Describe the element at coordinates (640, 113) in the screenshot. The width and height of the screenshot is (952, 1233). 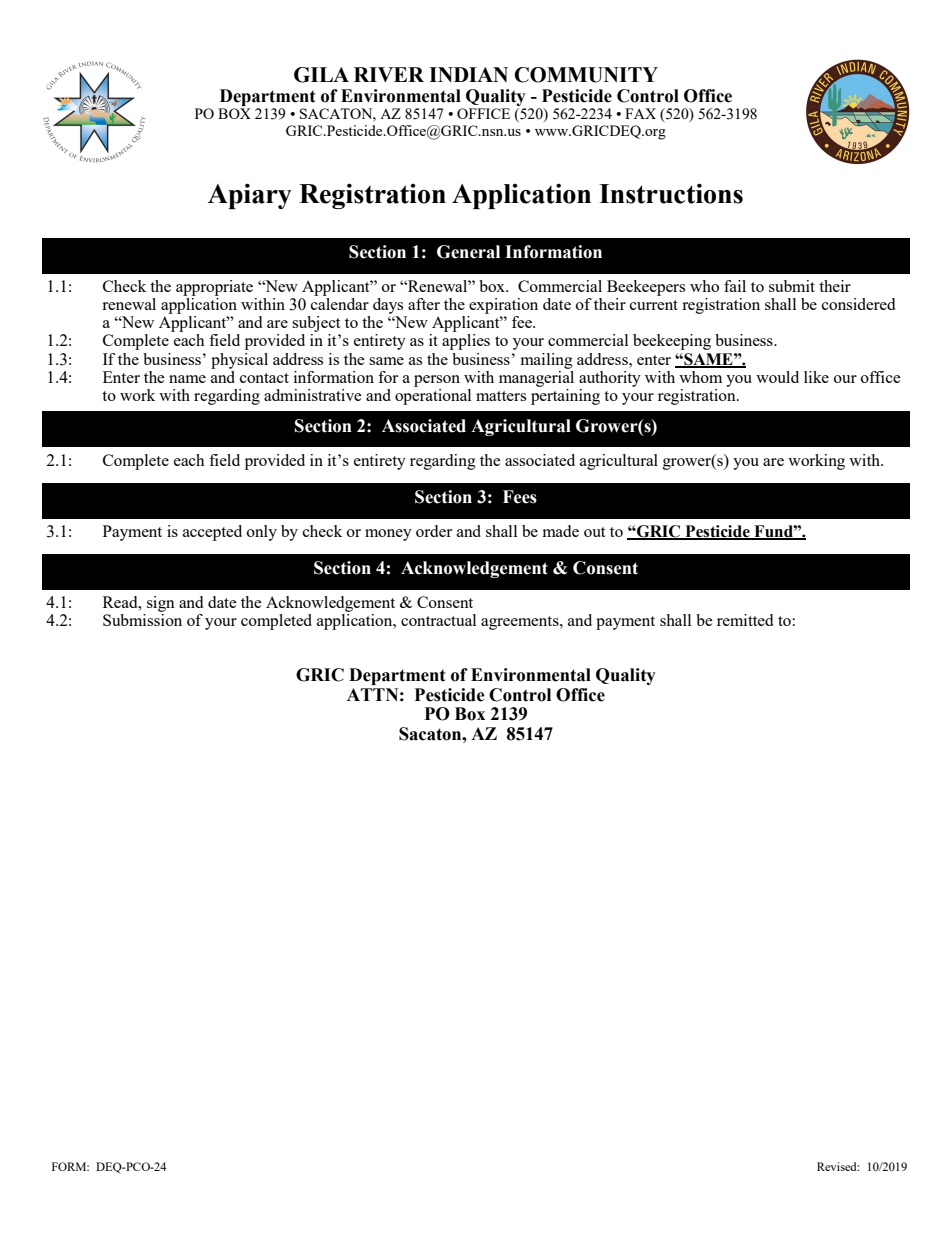
I see `FAX` at that location.
